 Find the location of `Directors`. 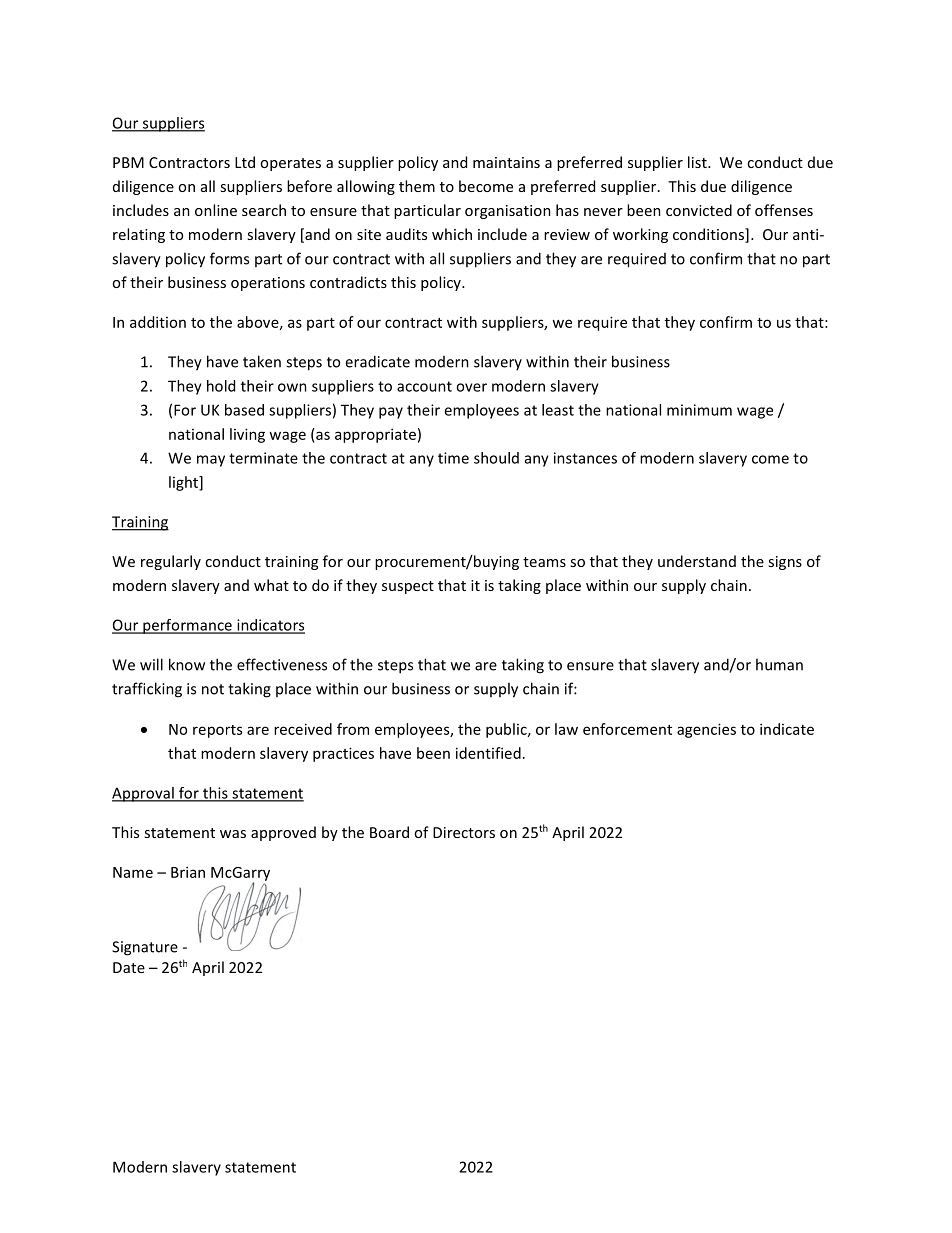

Directors is located at coordinates (464, 832).
